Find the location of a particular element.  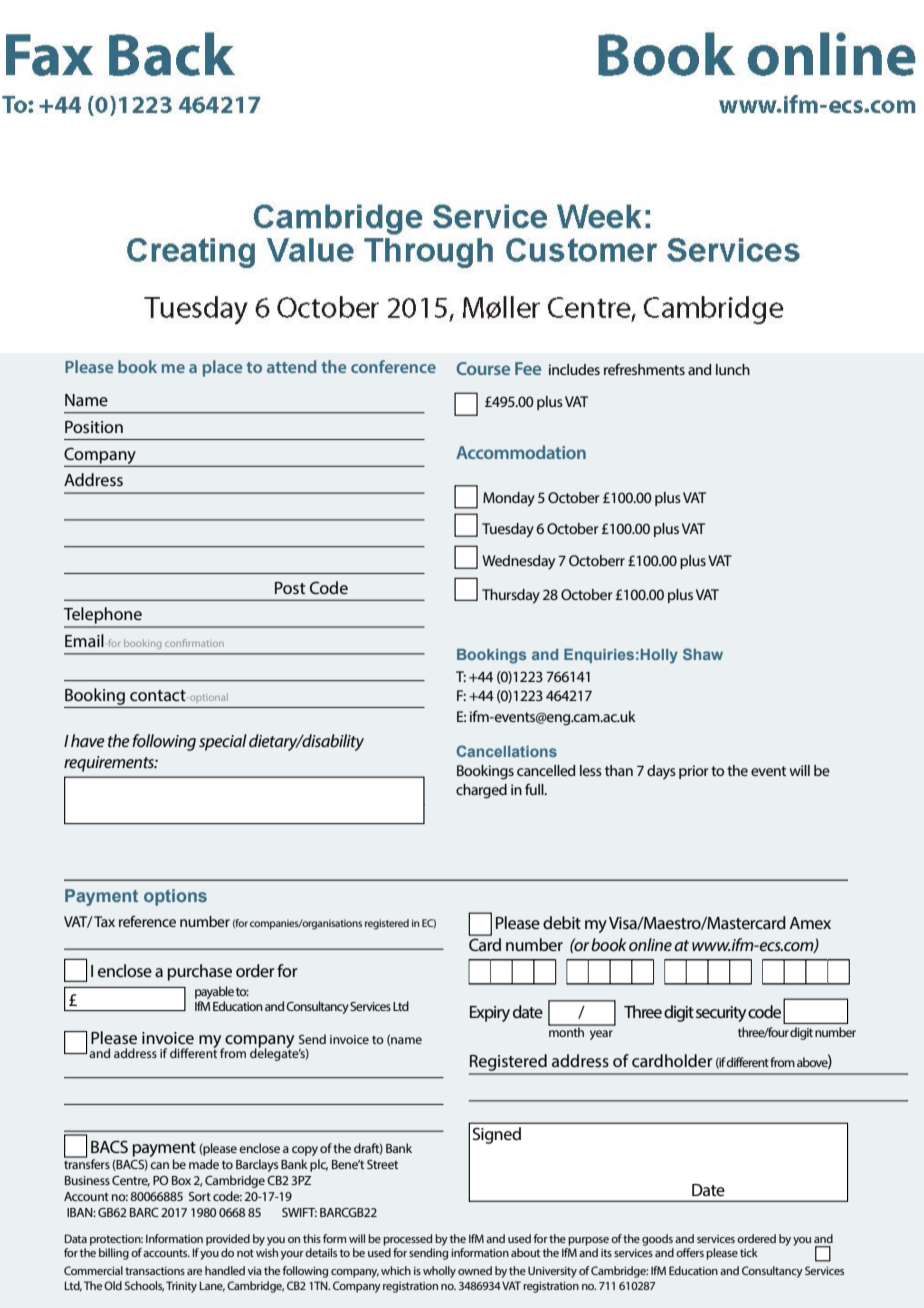

owned is located at coordinates (475, 1270).
